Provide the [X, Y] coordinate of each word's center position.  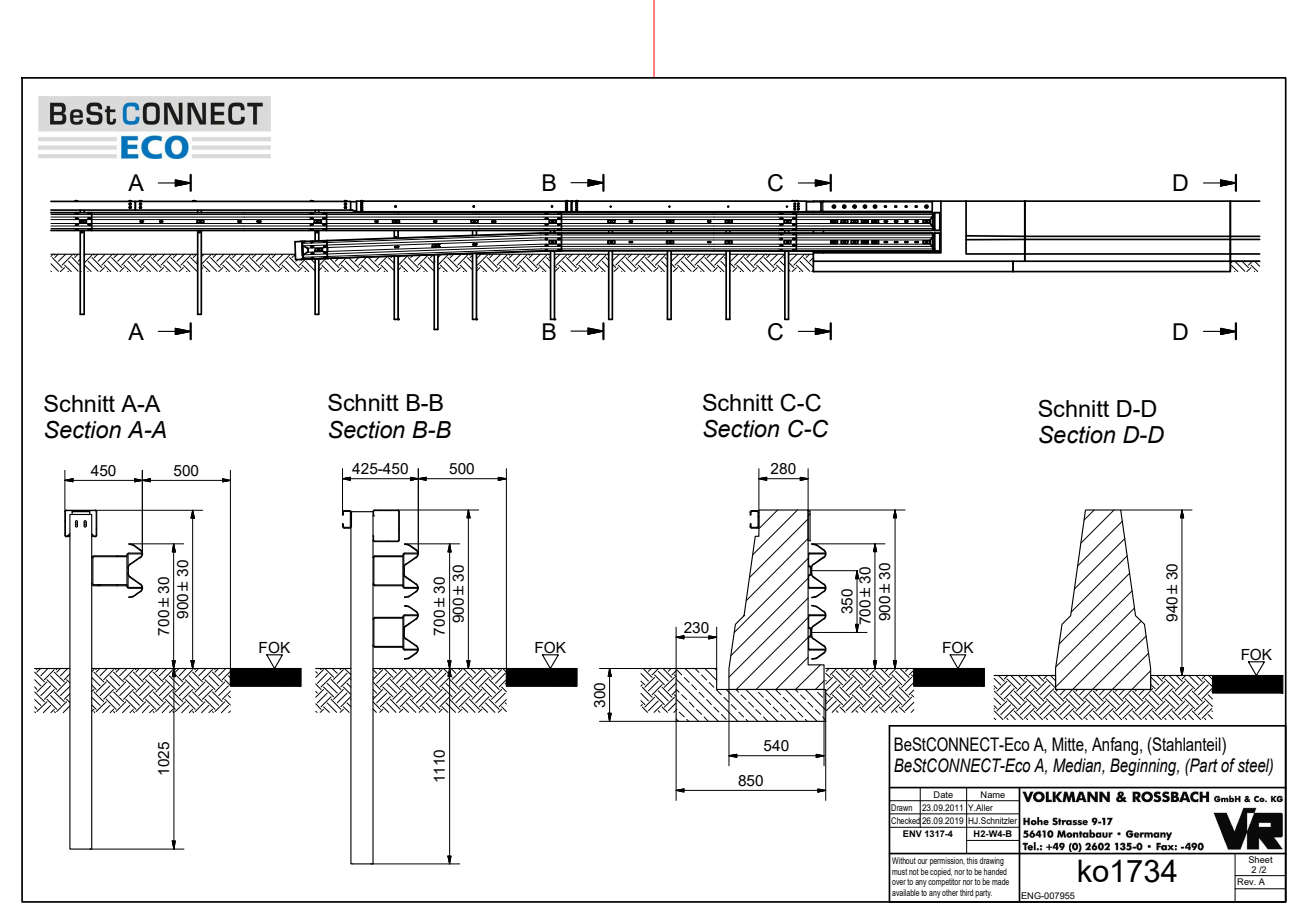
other [950, 892]
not [914, 872]
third [966, 892]
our [922, 861]
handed [995, 871]
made [1000, 881]
